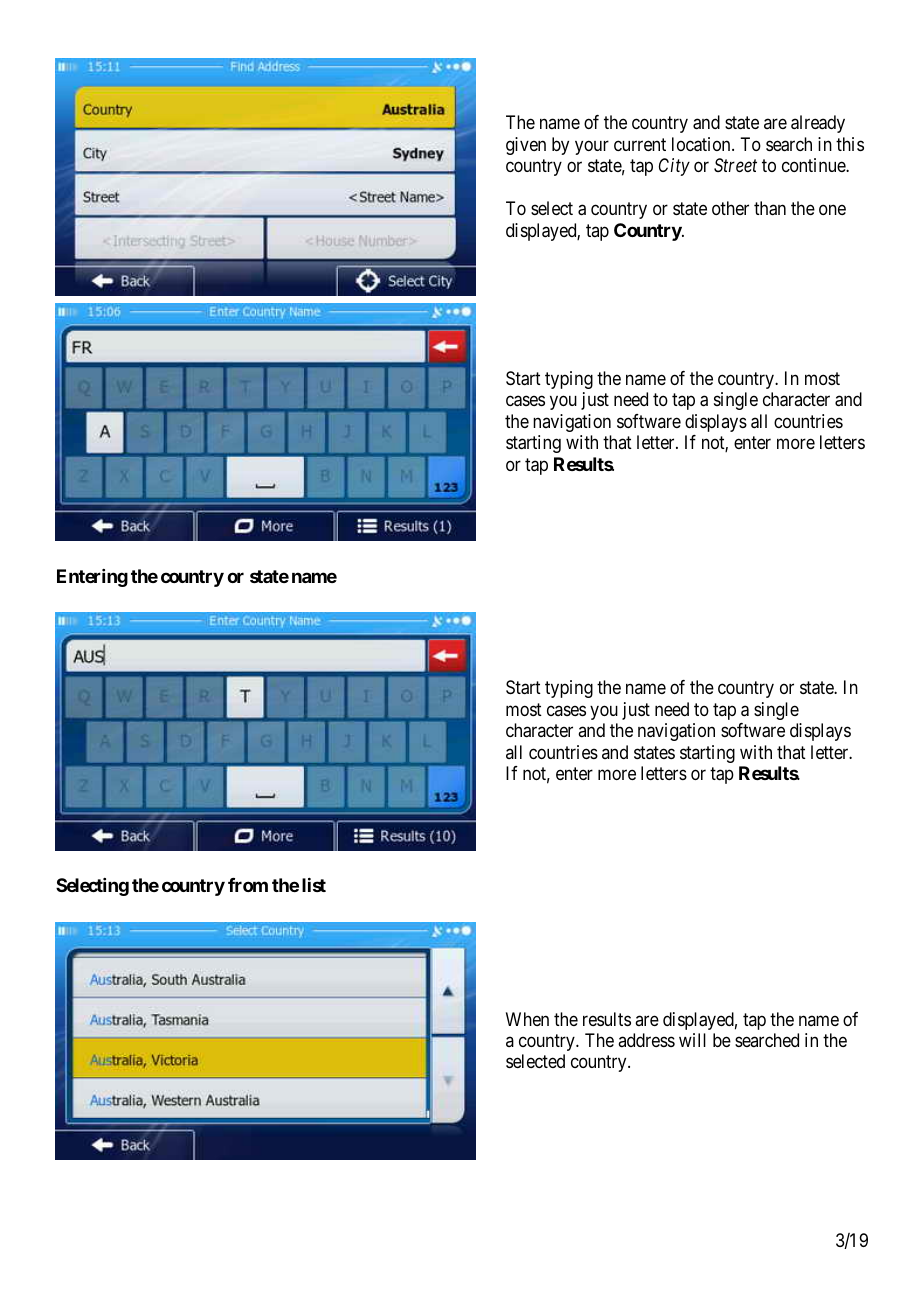 The height and width of the document is (1308, 924). Describe the element at coordinates (702, 144) in the document. I see `location` at that location.
